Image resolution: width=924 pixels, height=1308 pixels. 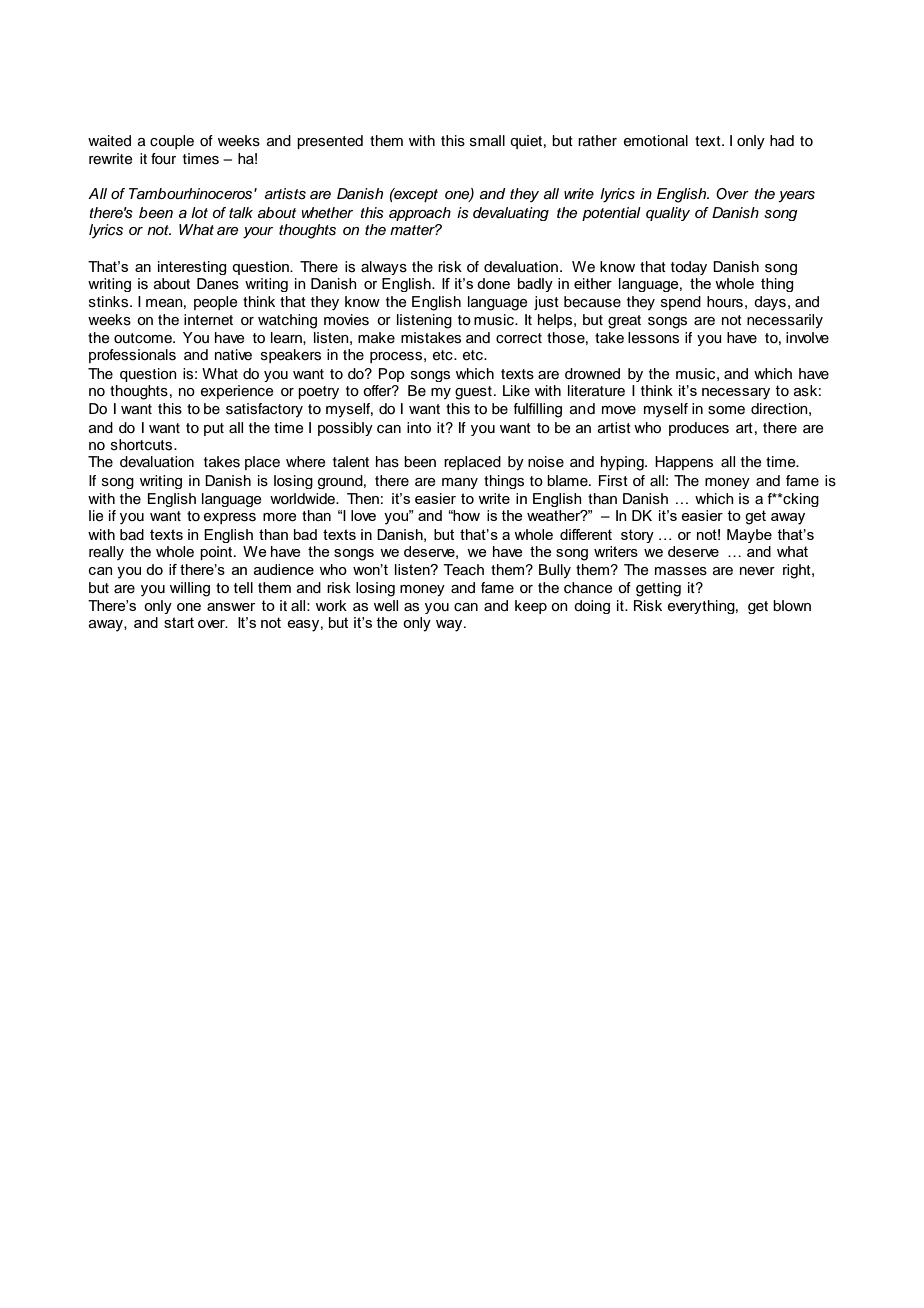 What do you see at coordinates (782, 140) in the page?
I see `had` at bounding box center [782, 140].
